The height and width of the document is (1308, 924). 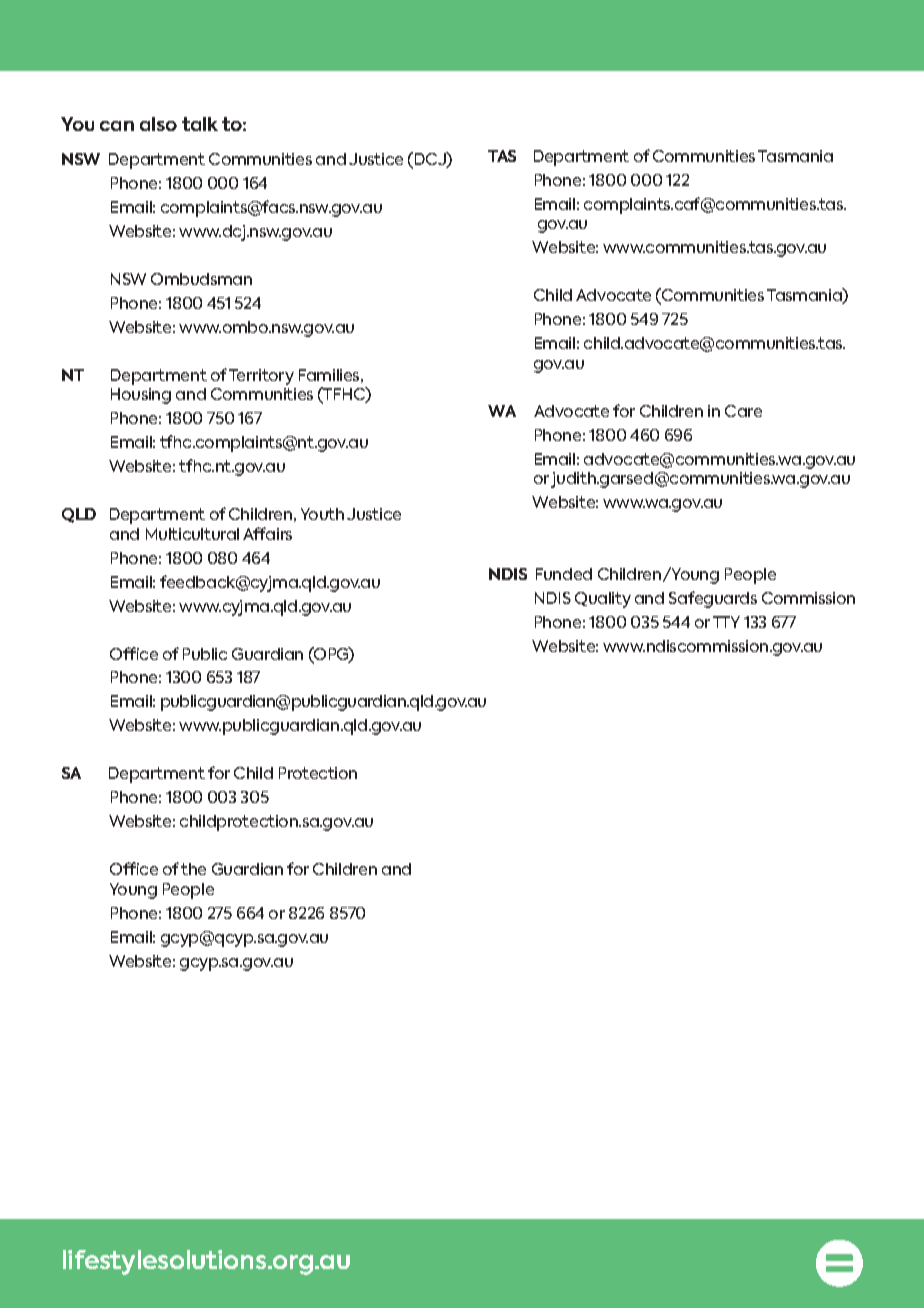 I want to click on the, so click(x=193, y=869).
